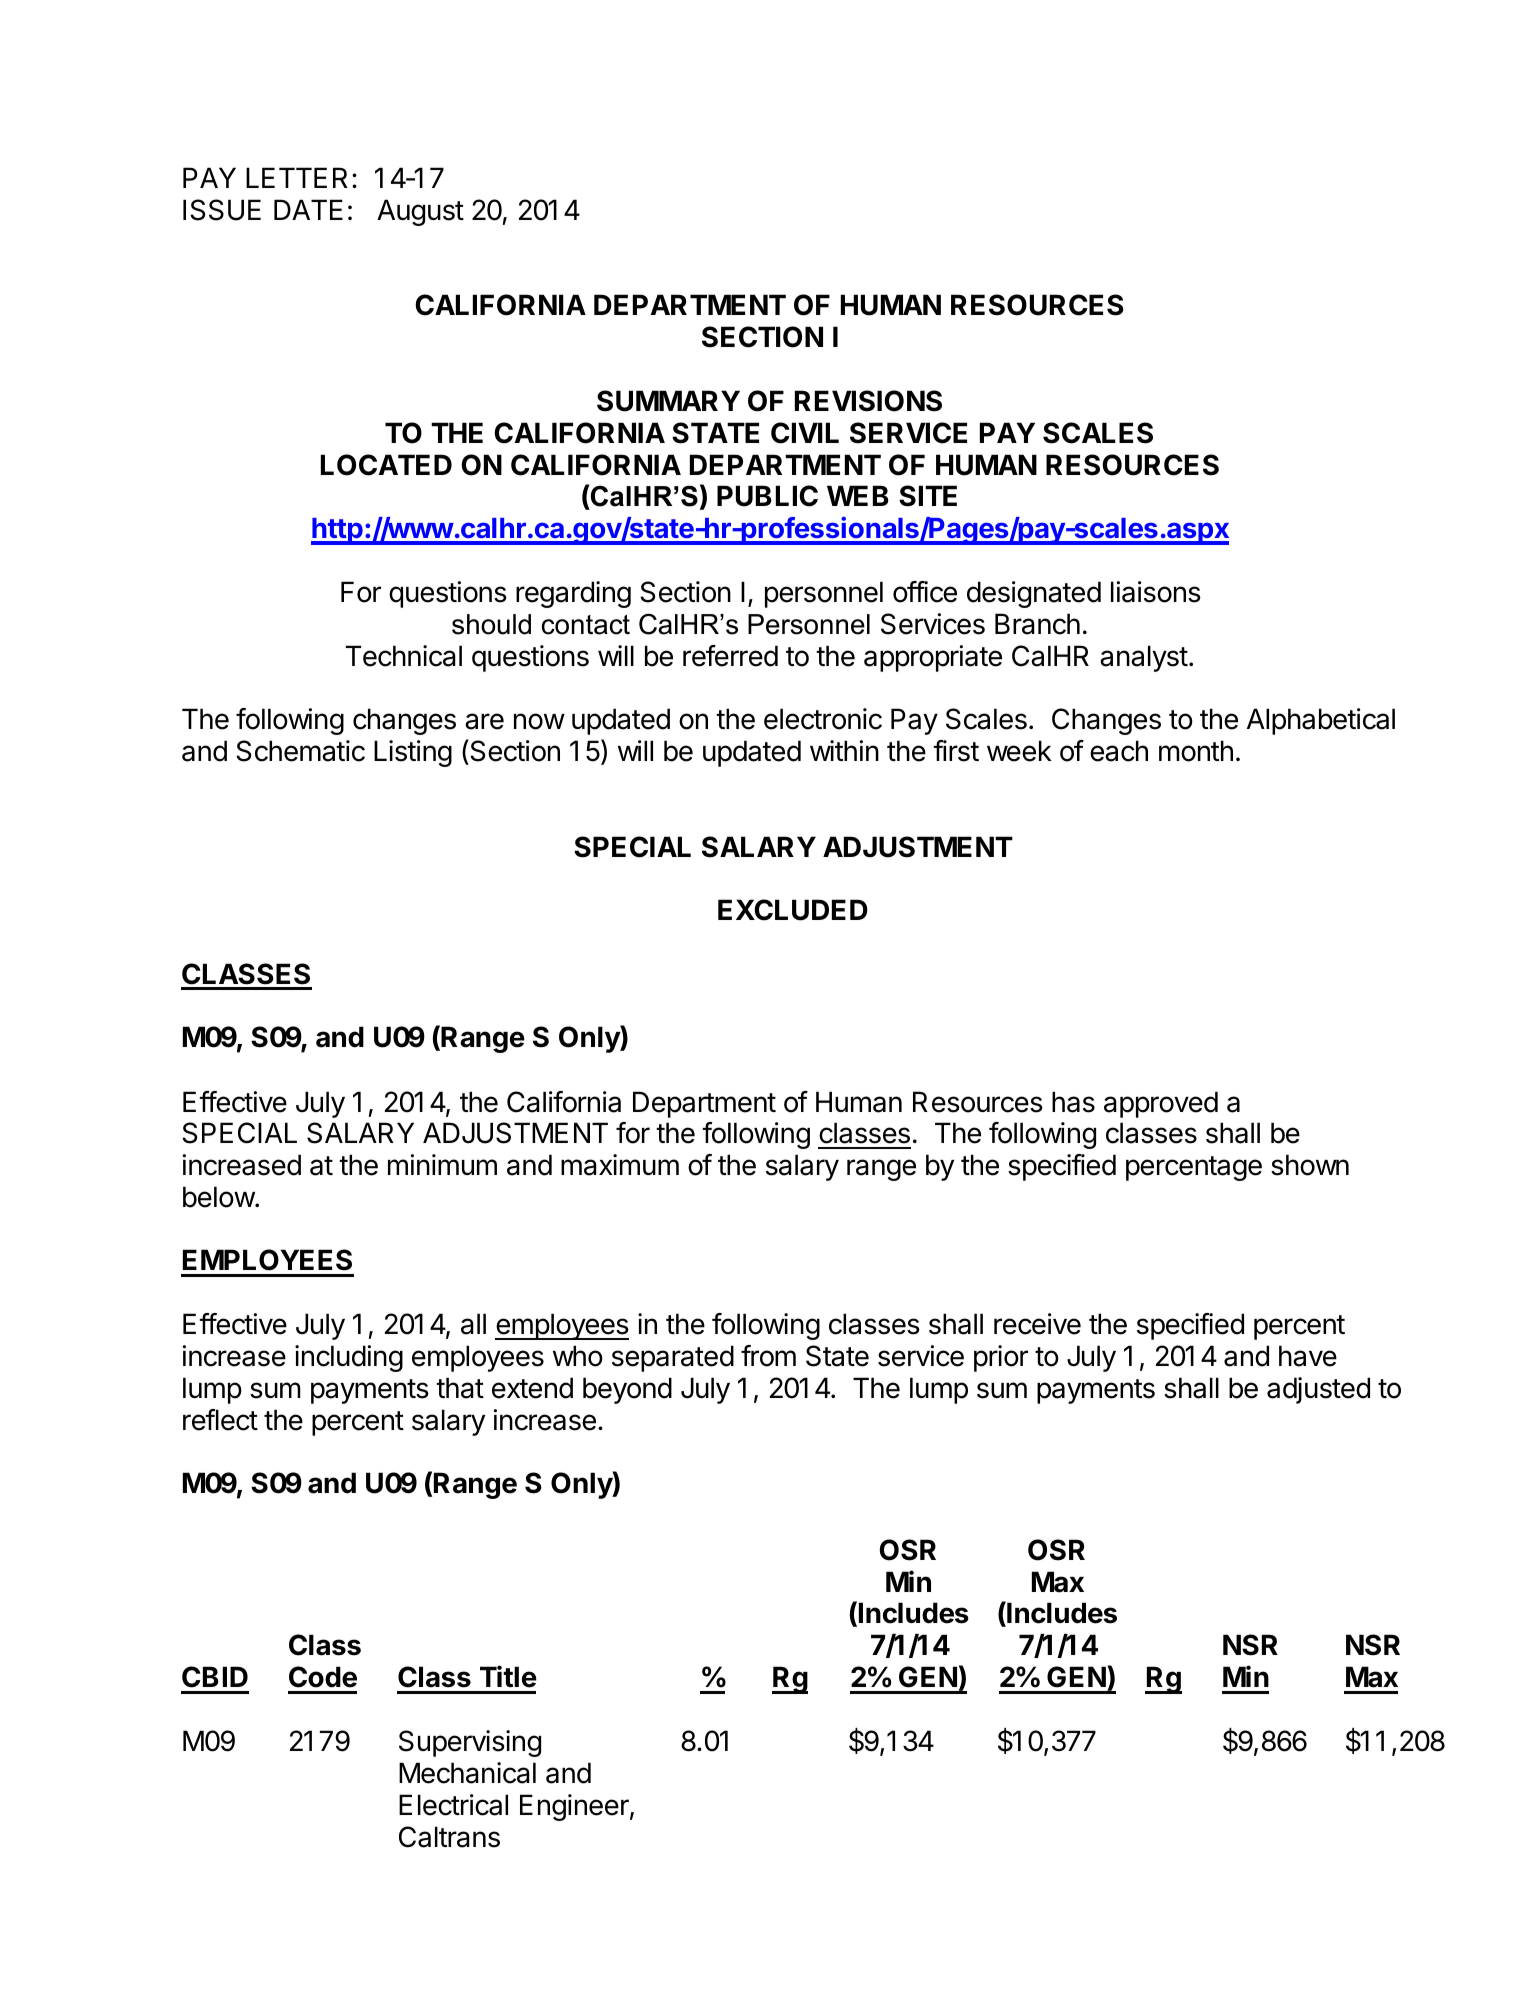 The height and width of the screenshot is (1993, 1540). Describe the element at coordinates (508, 1676) in the screenshot. I see `Title` at that location.
